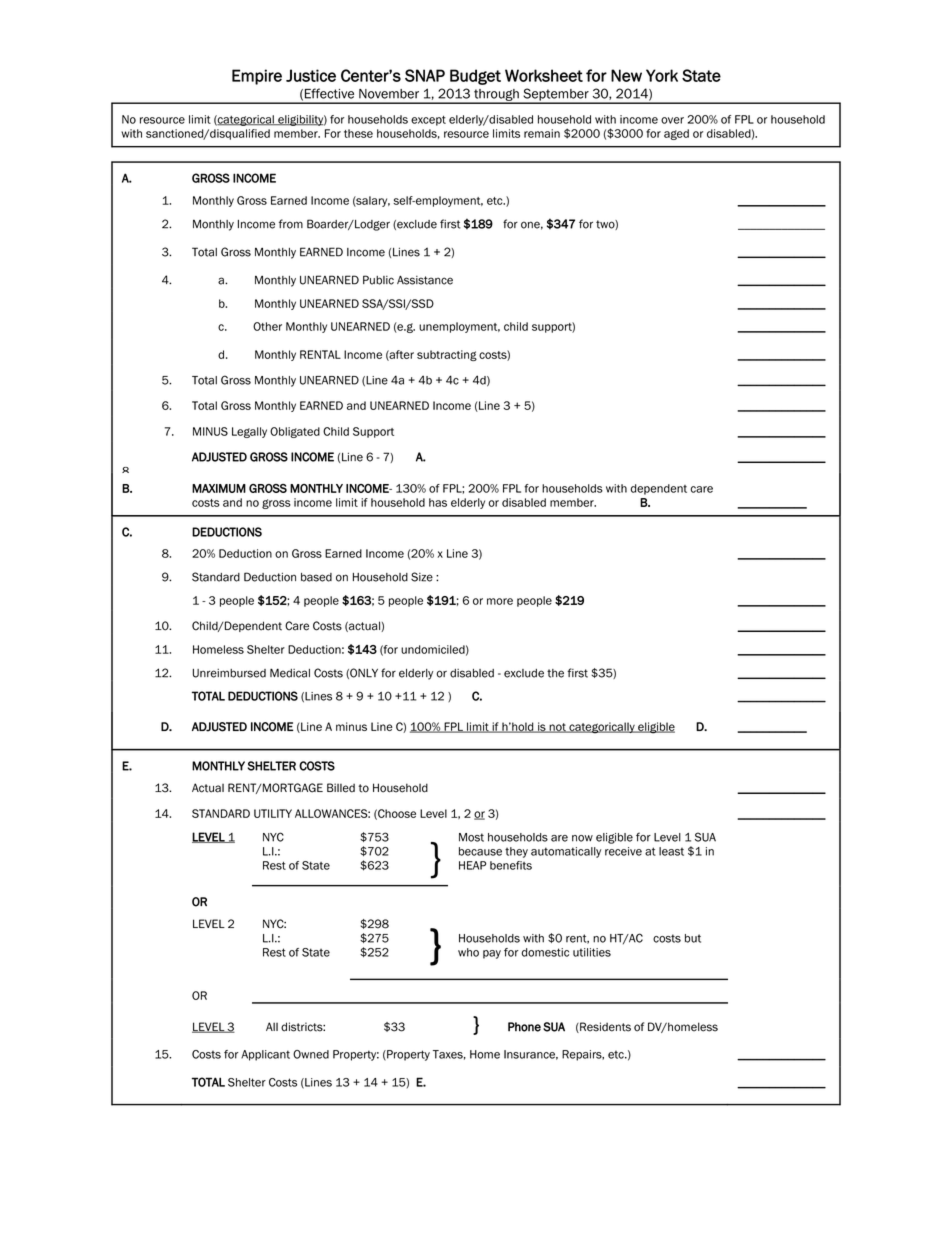 The height and width of the image is (1233, 952). Describe the element at coordinates (500, 601) in the image. I see `more` at that location.
